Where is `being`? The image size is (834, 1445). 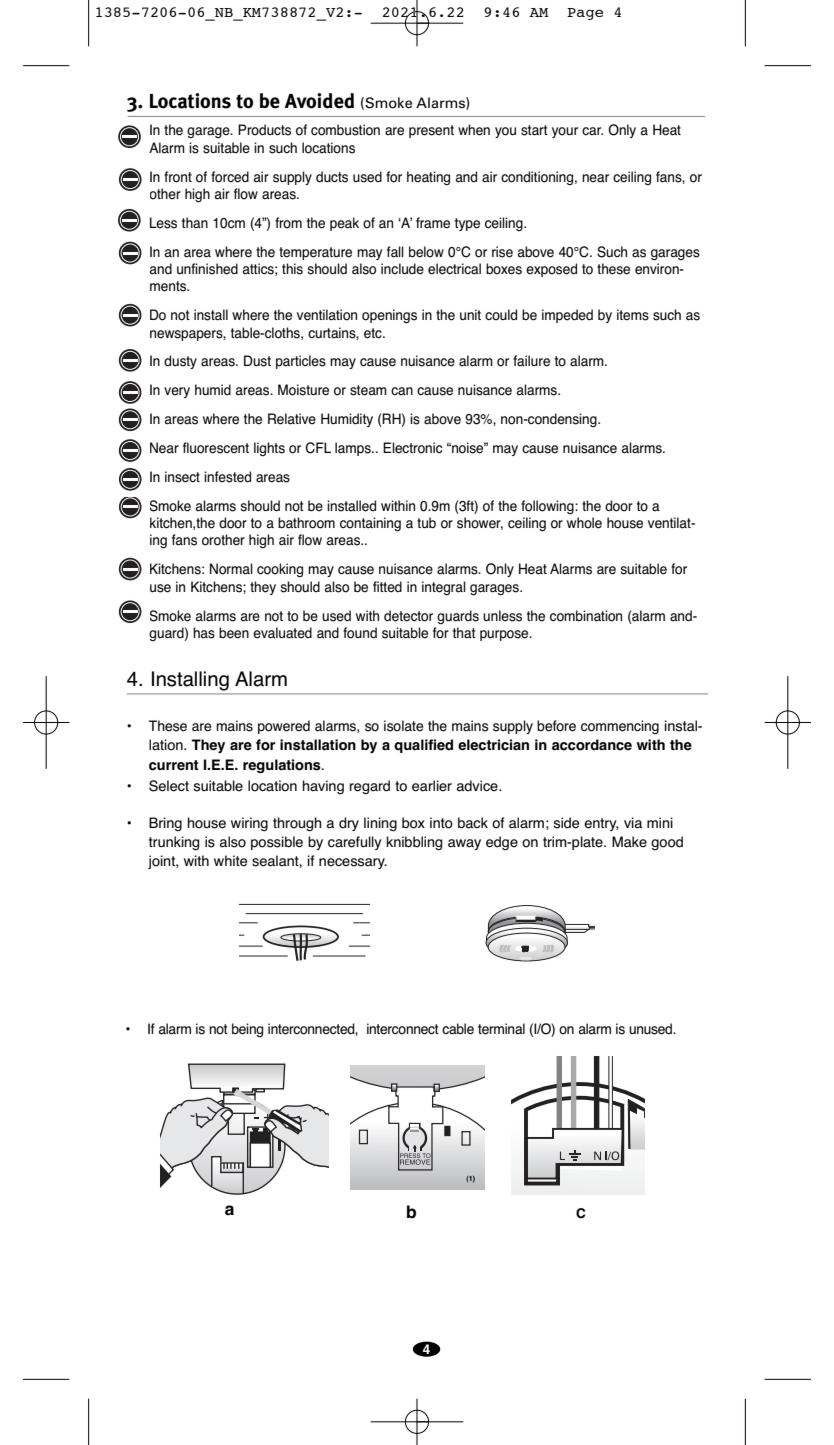 being is located at coordinates (247, 1030).
